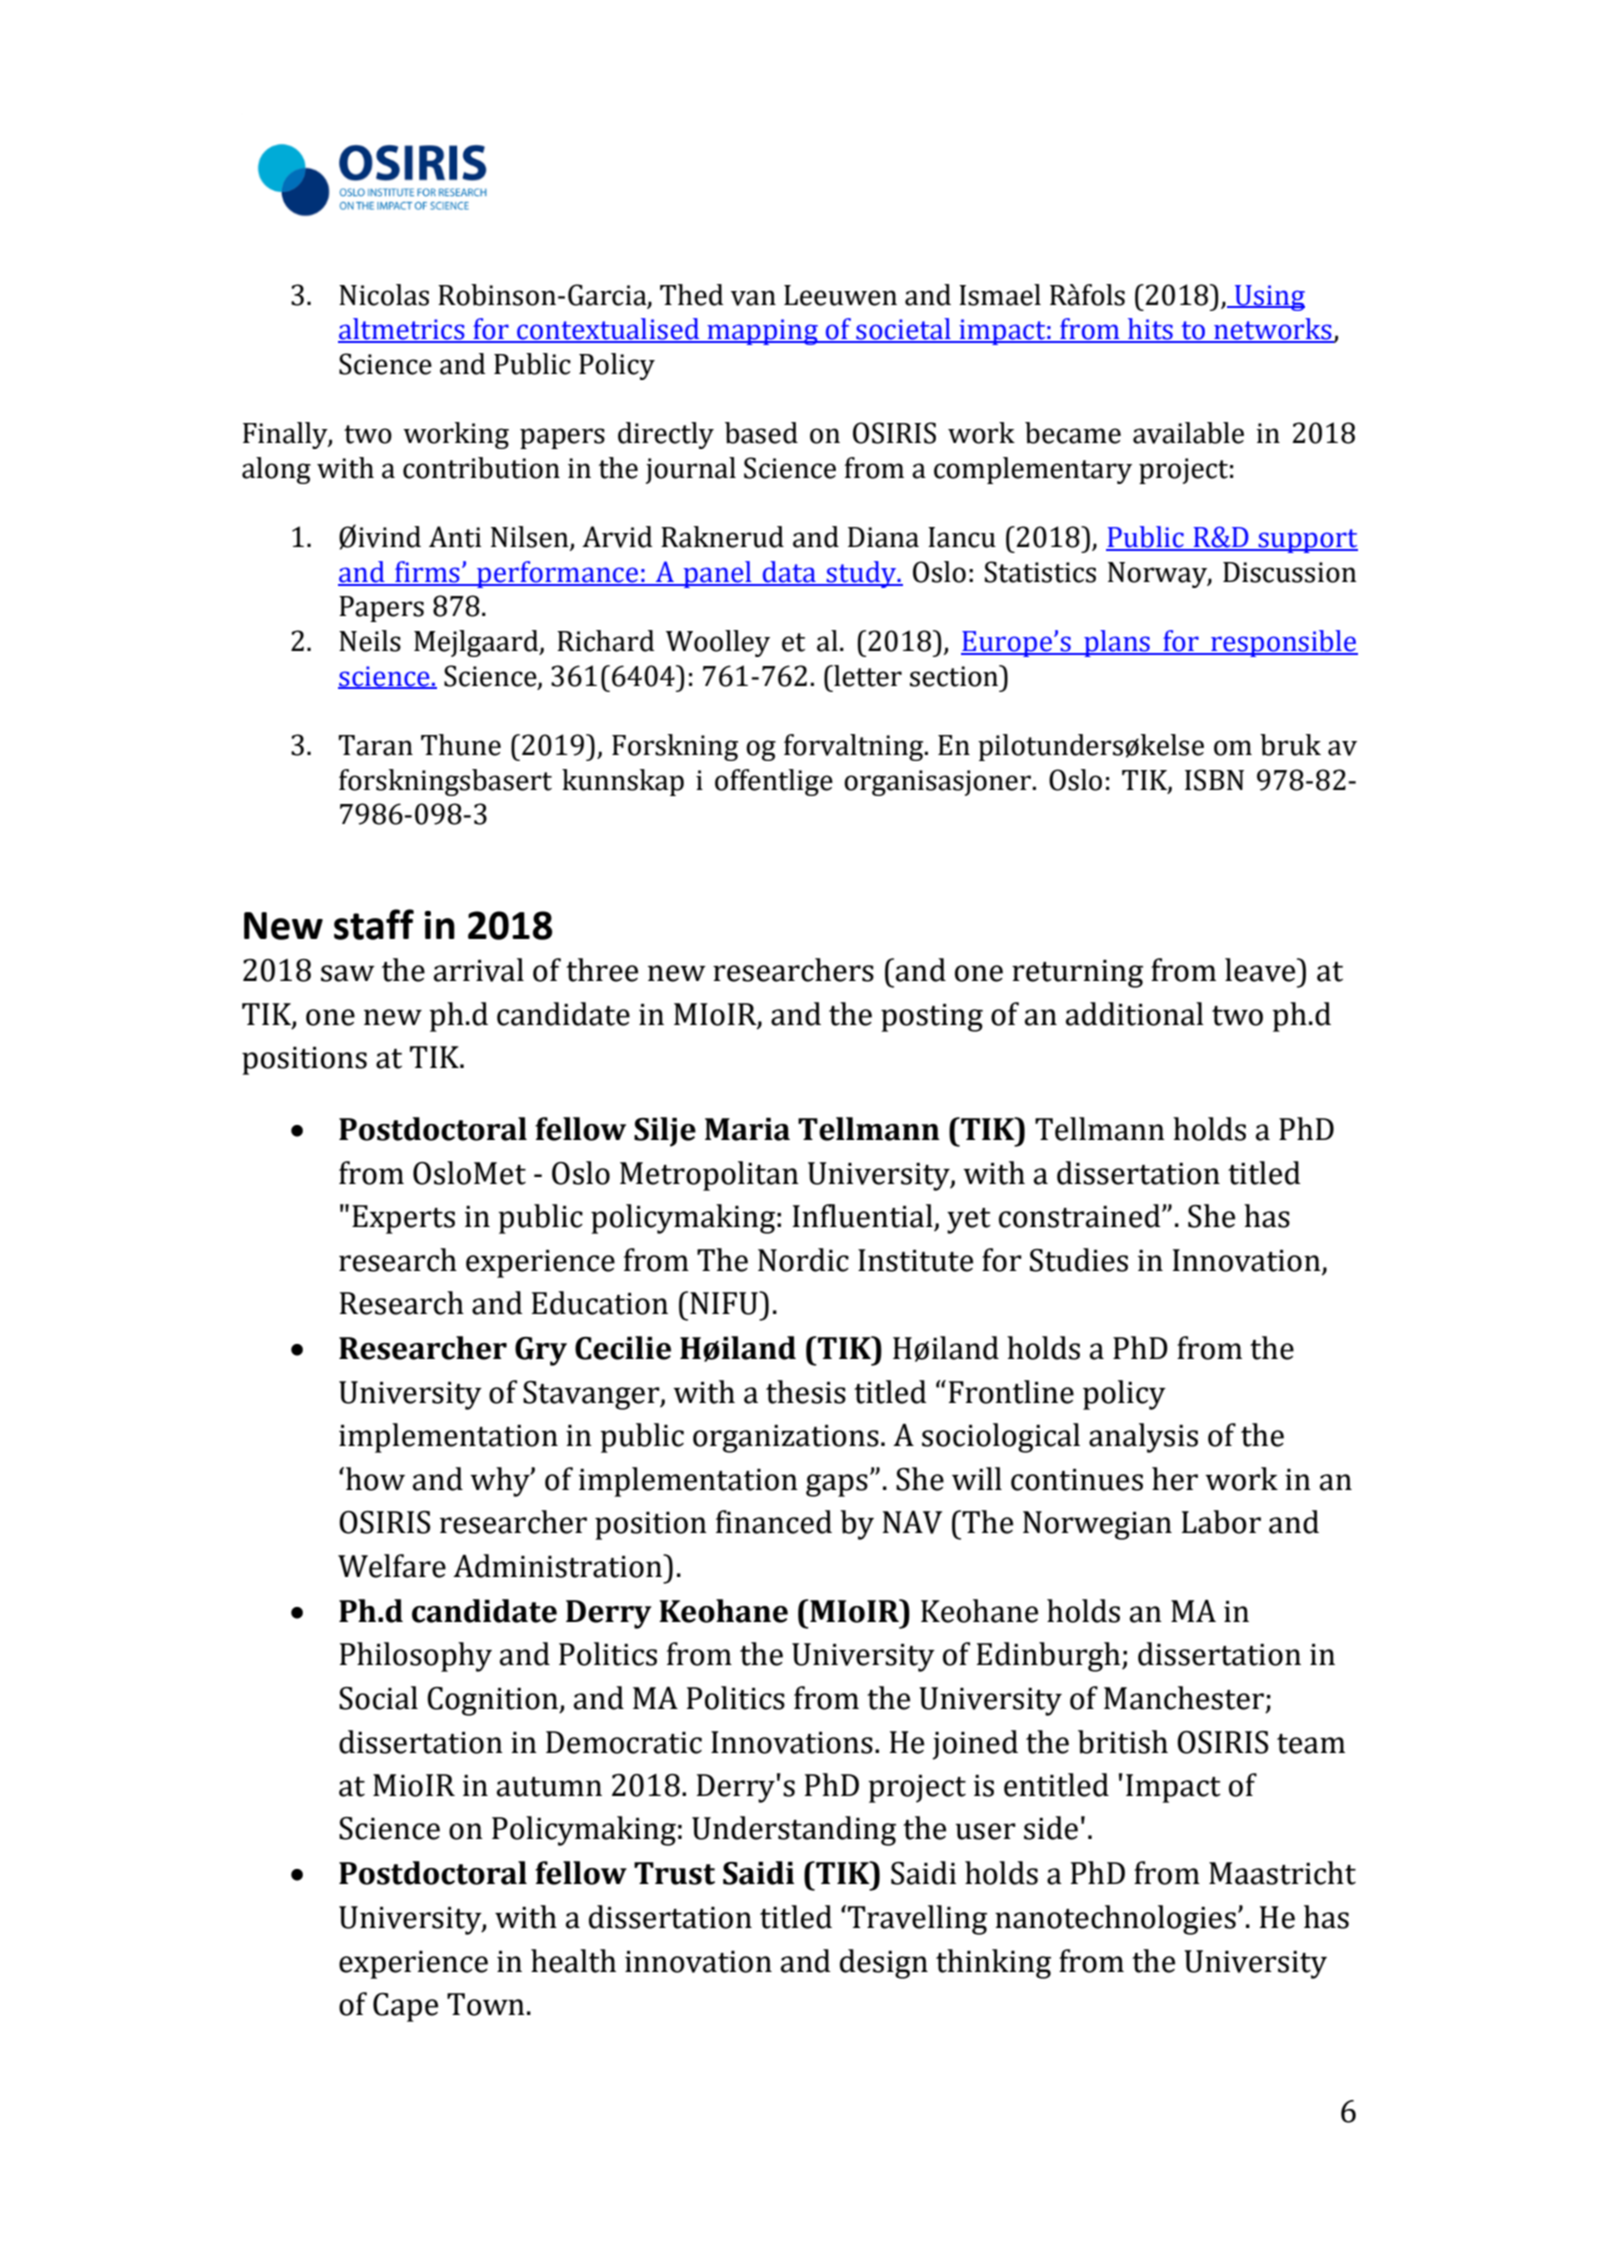 The height and width of the screenshot is (2262, 1598). I want to click on organizations, so click(786, 1439).
